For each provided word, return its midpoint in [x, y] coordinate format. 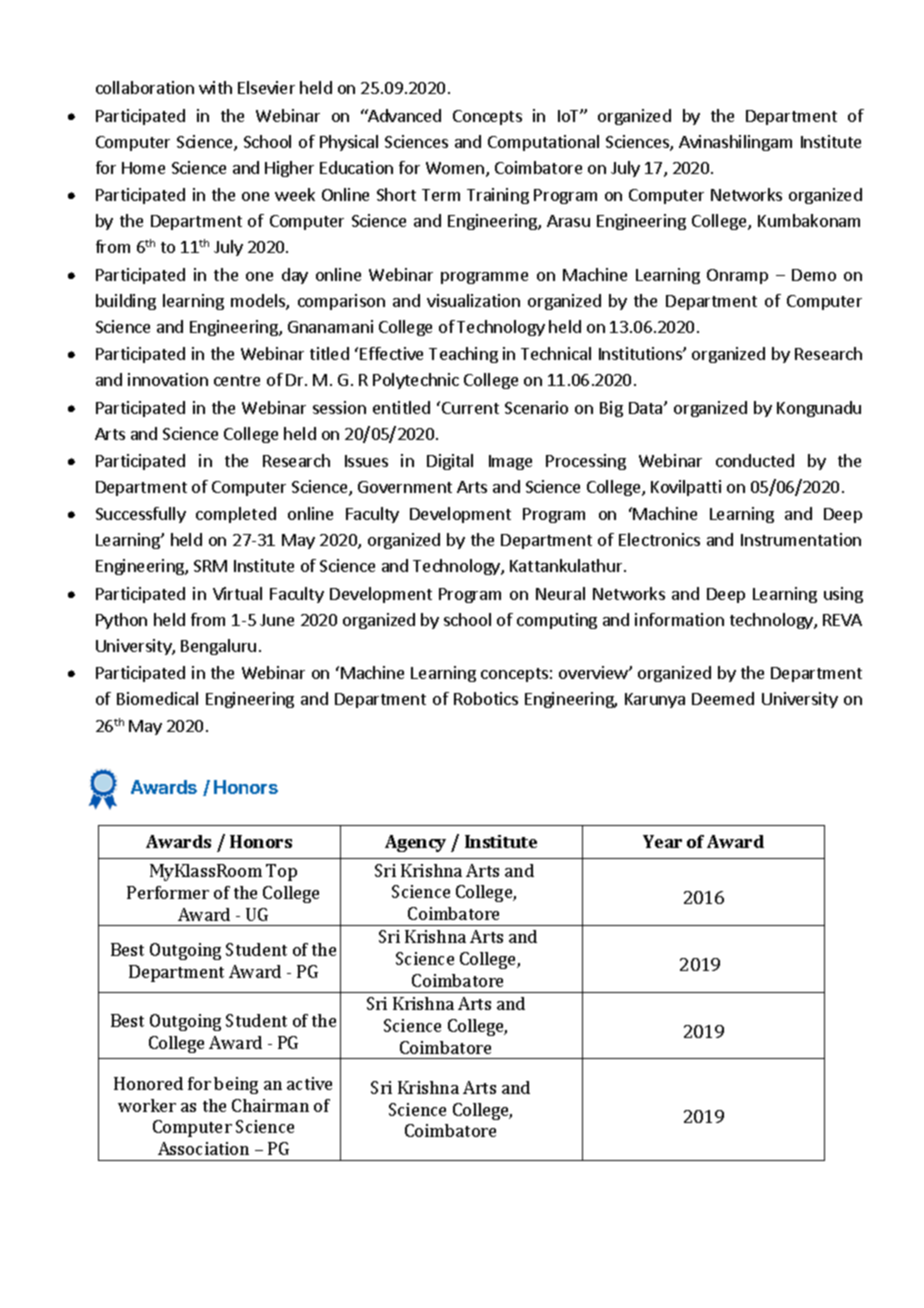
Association [203, 1148]
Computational [543, 143]
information [679, 619]
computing [557, 621]
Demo [814, 275]
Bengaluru [218, 647]
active [309, 1083]
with [215, 87]
